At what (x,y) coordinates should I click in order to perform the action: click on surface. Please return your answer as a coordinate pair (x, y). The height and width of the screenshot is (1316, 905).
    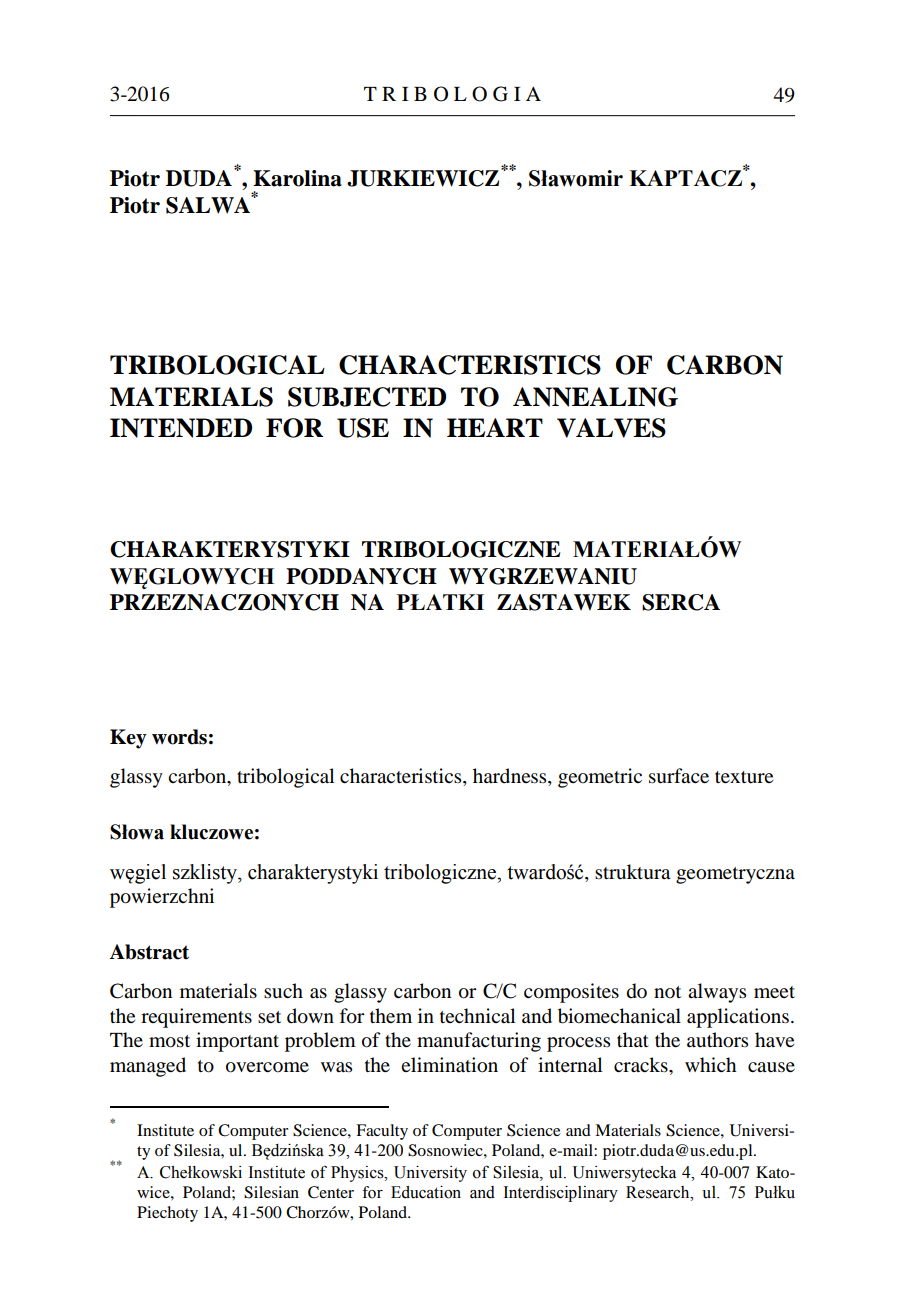
    Looking at the image, I should click on (679, 776).
